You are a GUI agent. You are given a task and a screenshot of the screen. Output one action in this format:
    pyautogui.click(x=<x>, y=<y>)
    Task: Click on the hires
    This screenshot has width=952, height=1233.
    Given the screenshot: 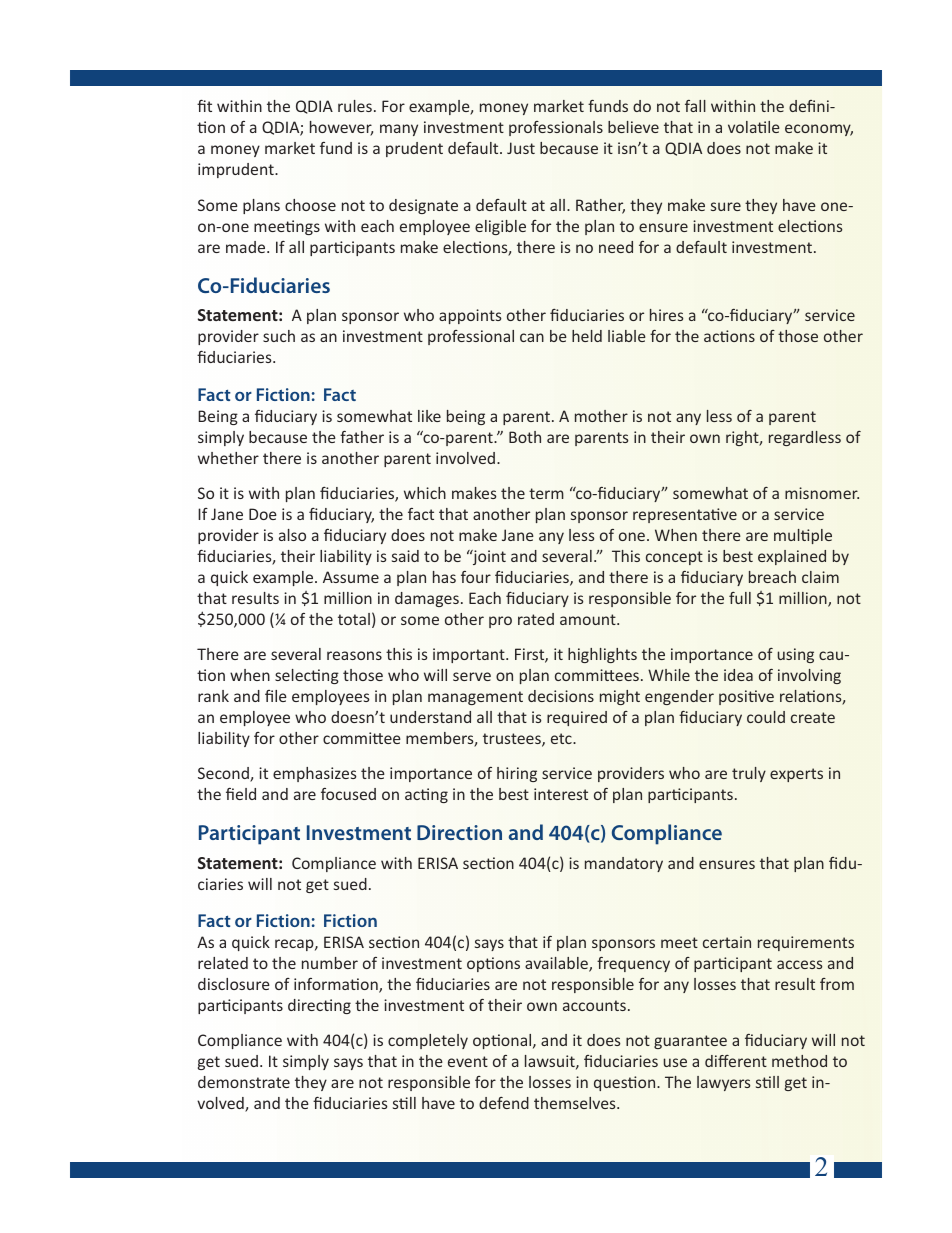 What is the action you would take?
    pyautogui.click(x=666, y=315)
